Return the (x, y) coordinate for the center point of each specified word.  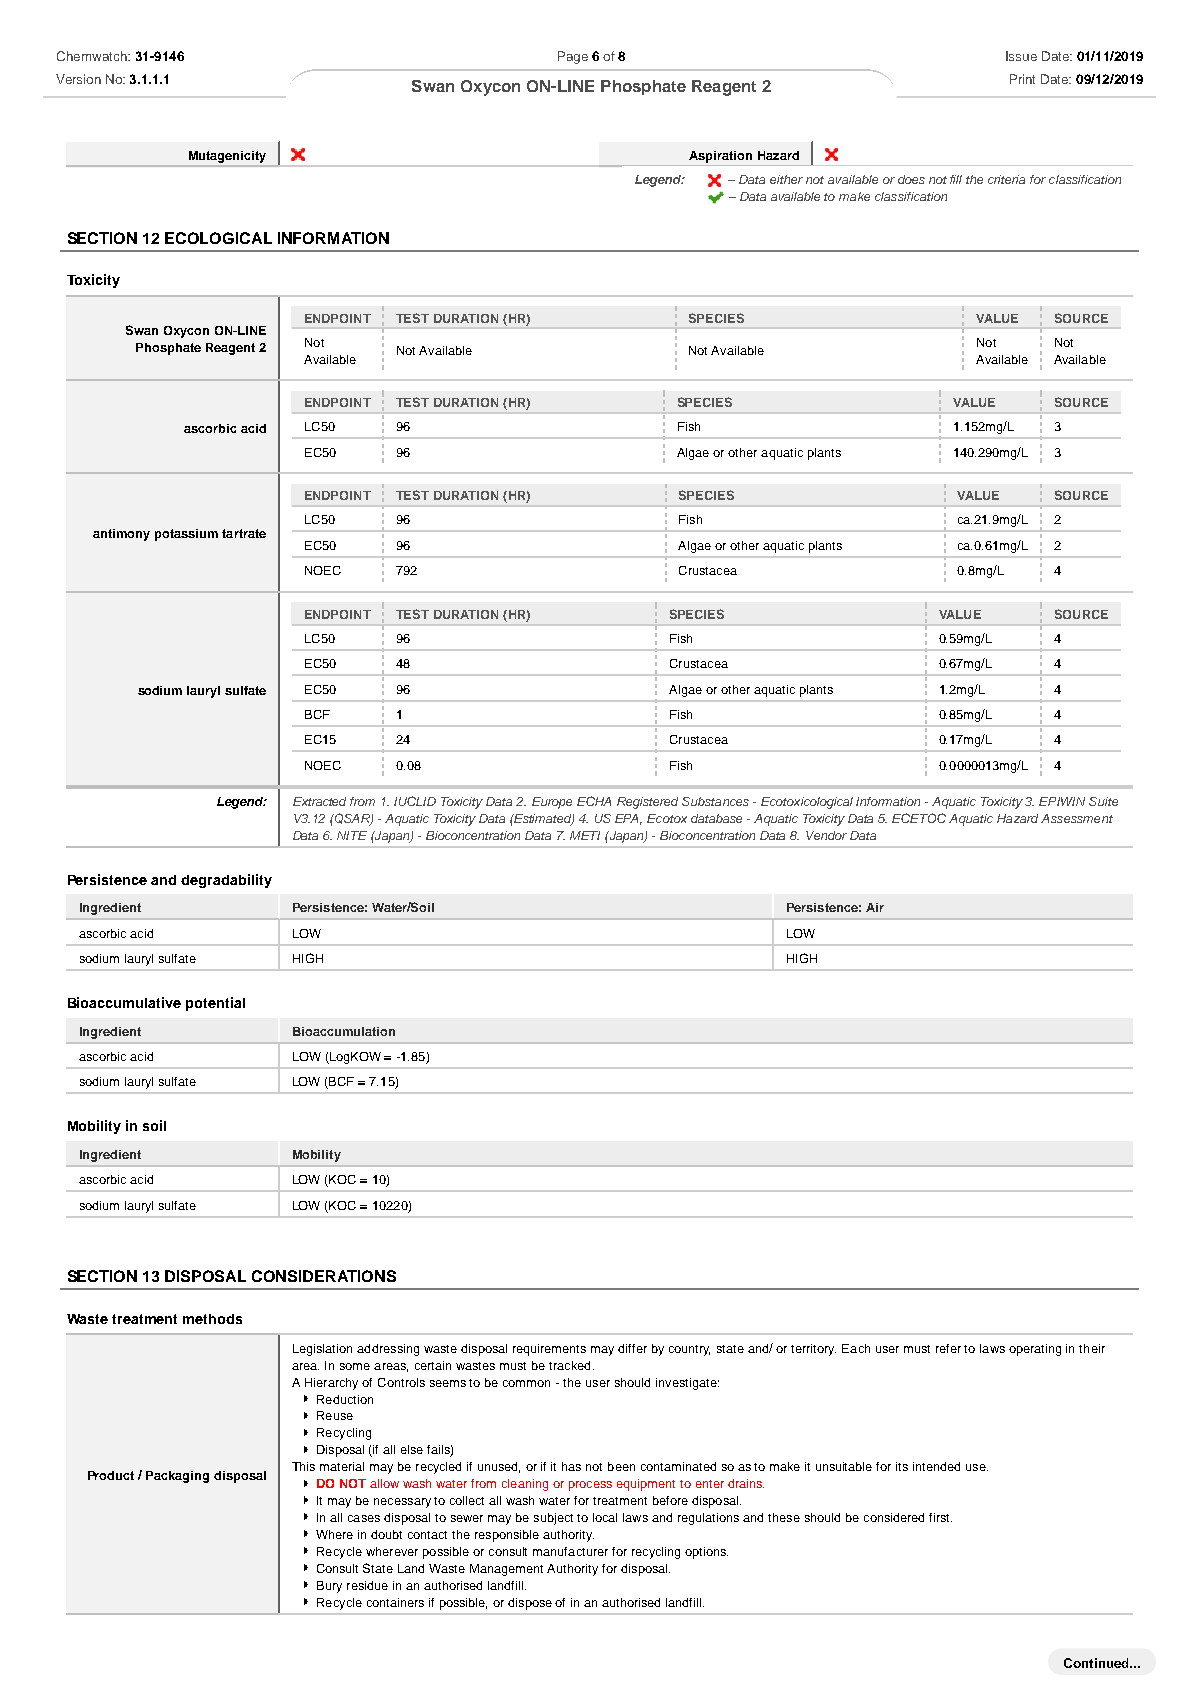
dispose (530, 1604)
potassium (186, 535)
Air (875, 907)
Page (573, 57)
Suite (1103, 801)
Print (1022, 79)
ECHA (594, 801)
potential (215, 1004)
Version (78, 79)
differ (632, 1348)
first (940, 1517)
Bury (329, 1587)
